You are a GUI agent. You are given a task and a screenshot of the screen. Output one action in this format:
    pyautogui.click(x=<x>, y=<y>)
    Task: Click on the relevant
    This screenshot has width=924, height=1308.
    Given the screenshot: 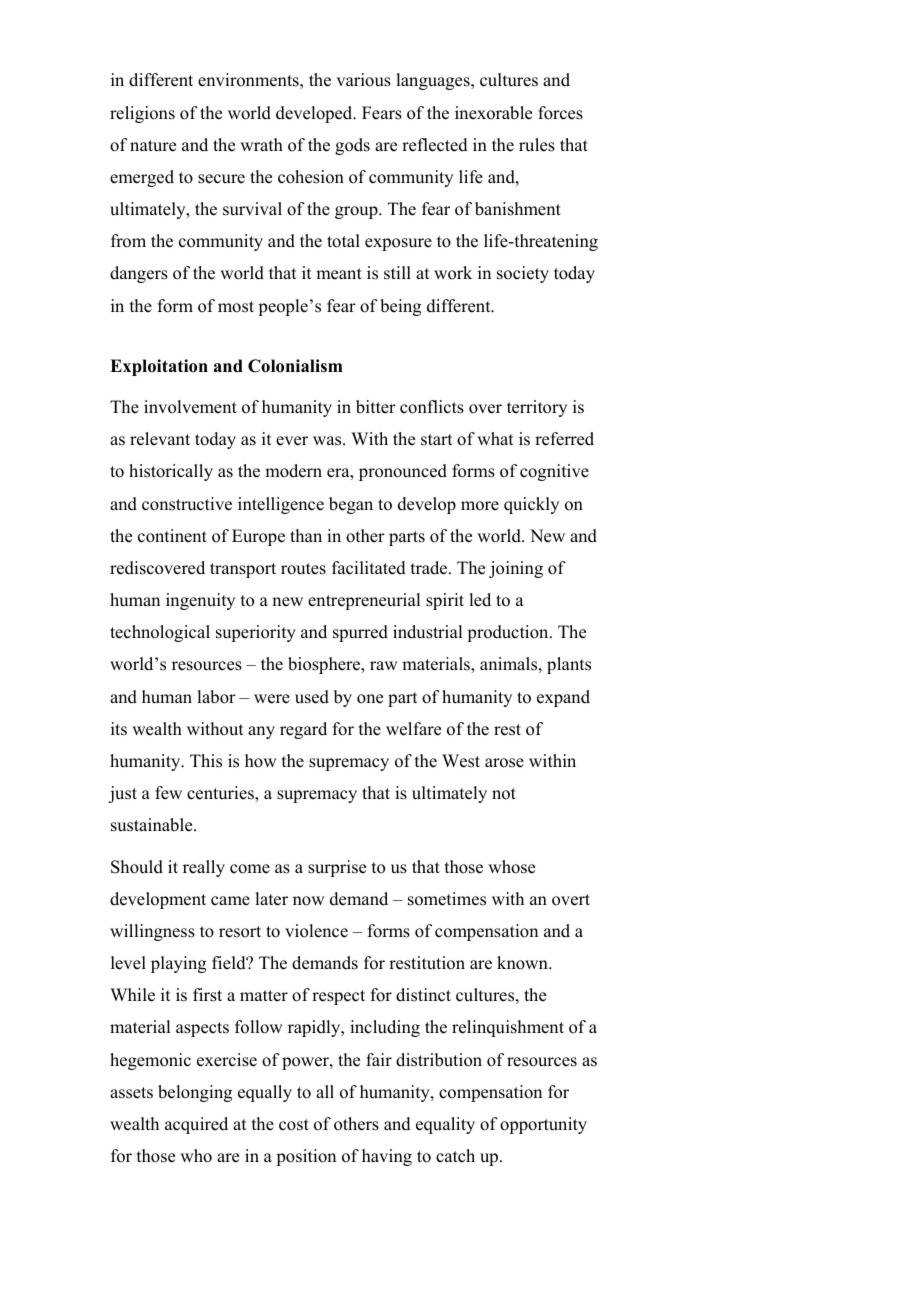 What is the action you would take?
    pyautogui.click(x=160, y=439)
